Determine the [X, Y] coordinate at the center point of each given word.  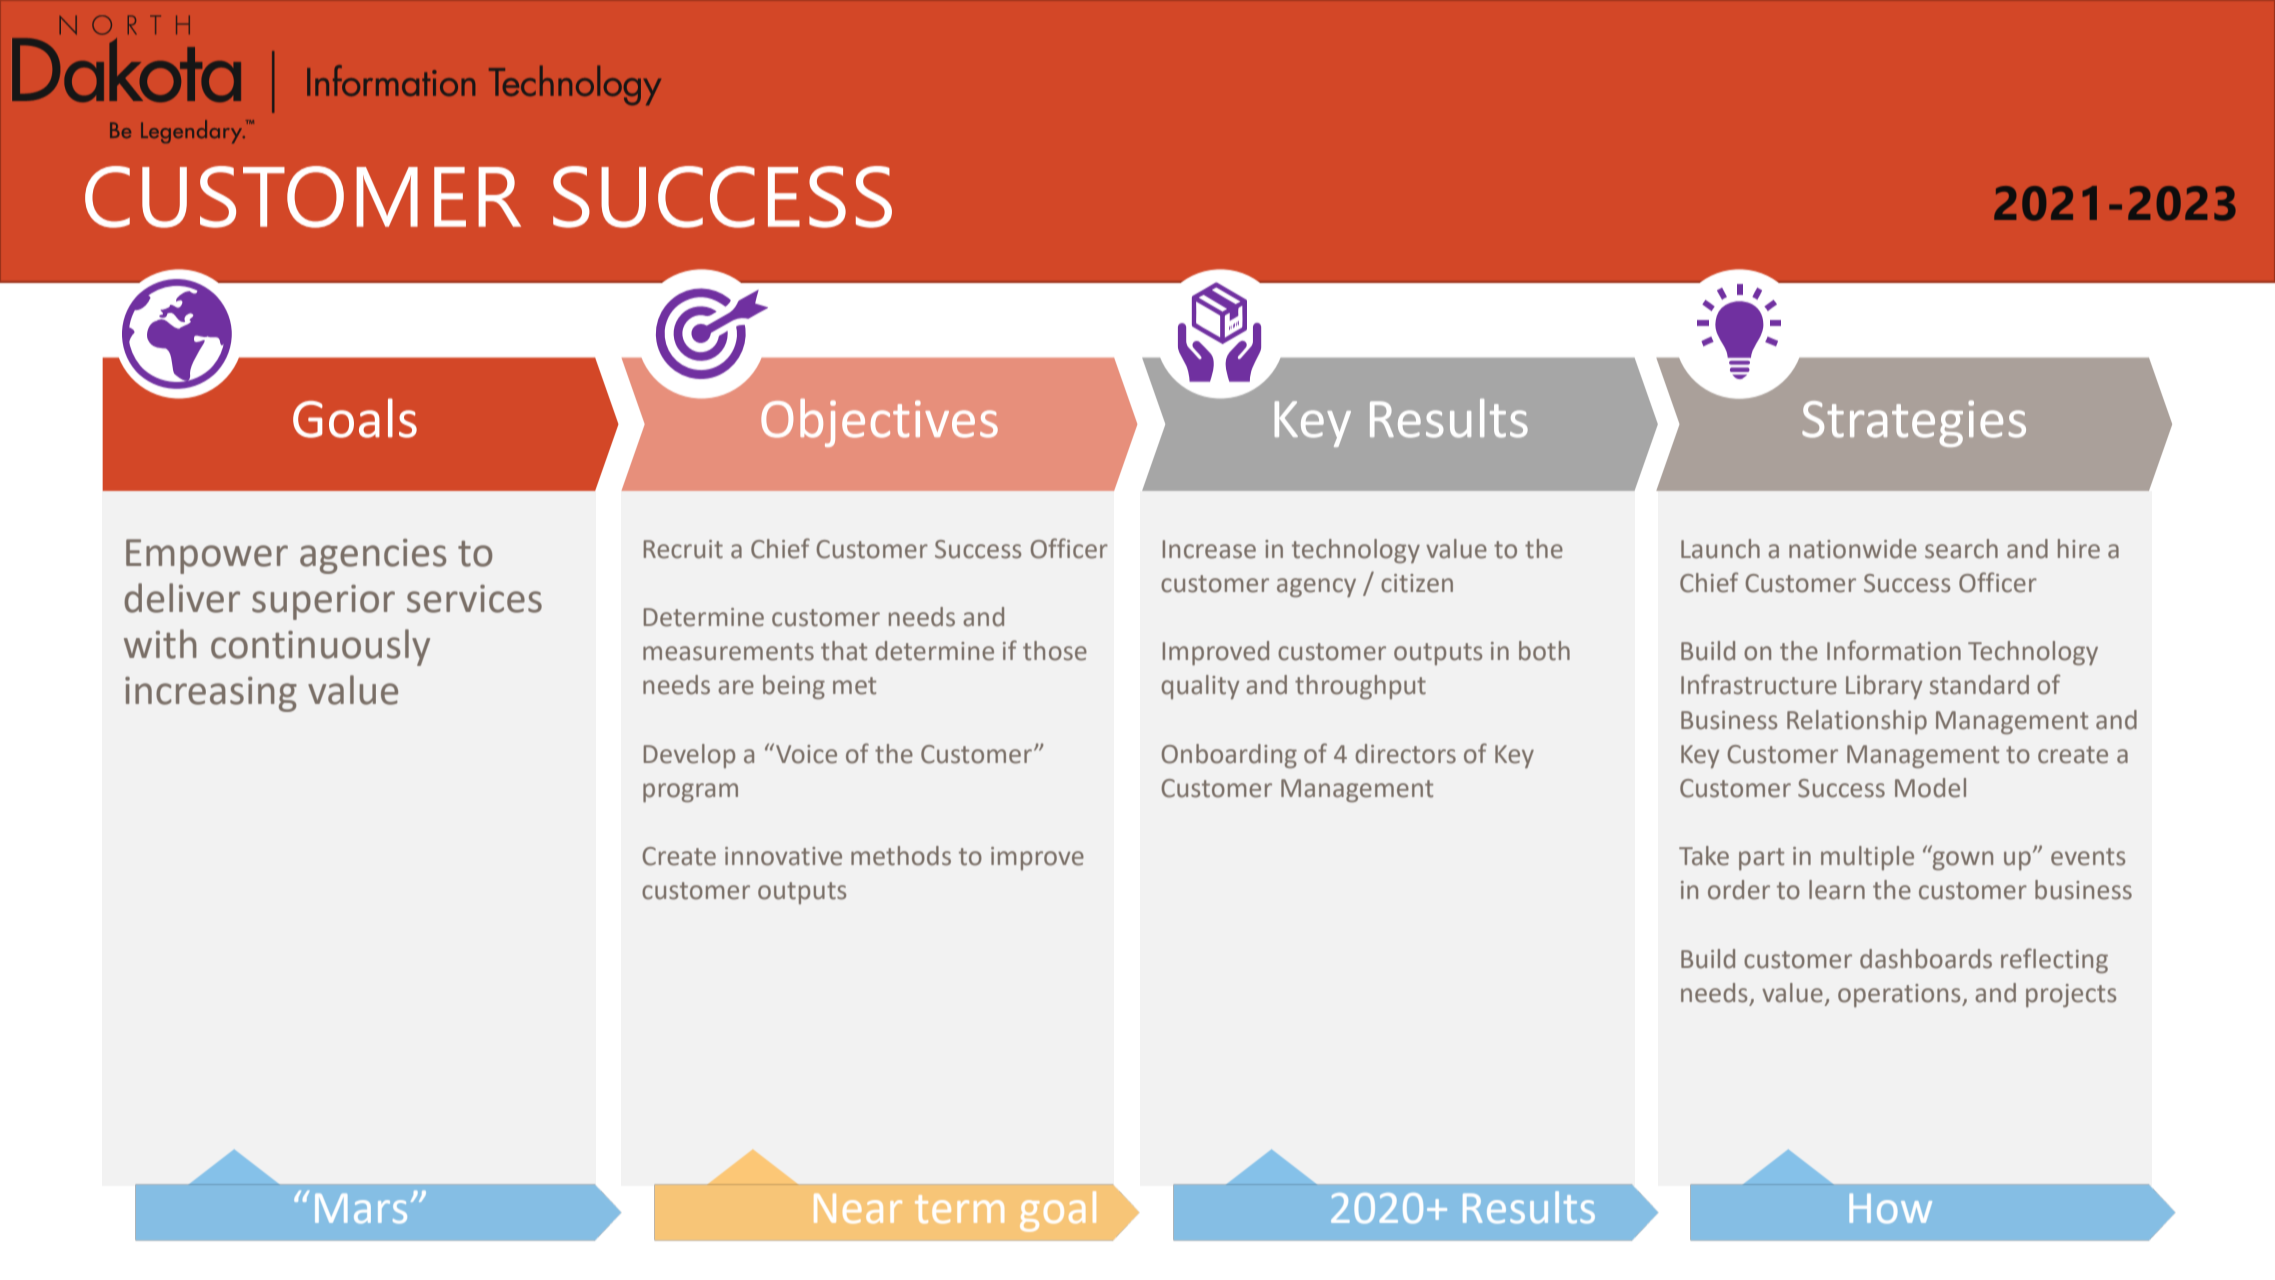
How [1890, 1208]
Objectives [879, 423]
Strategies [1914, 423]
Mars [361, 1208]
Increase [1209, 549]
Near [858, 1209]
